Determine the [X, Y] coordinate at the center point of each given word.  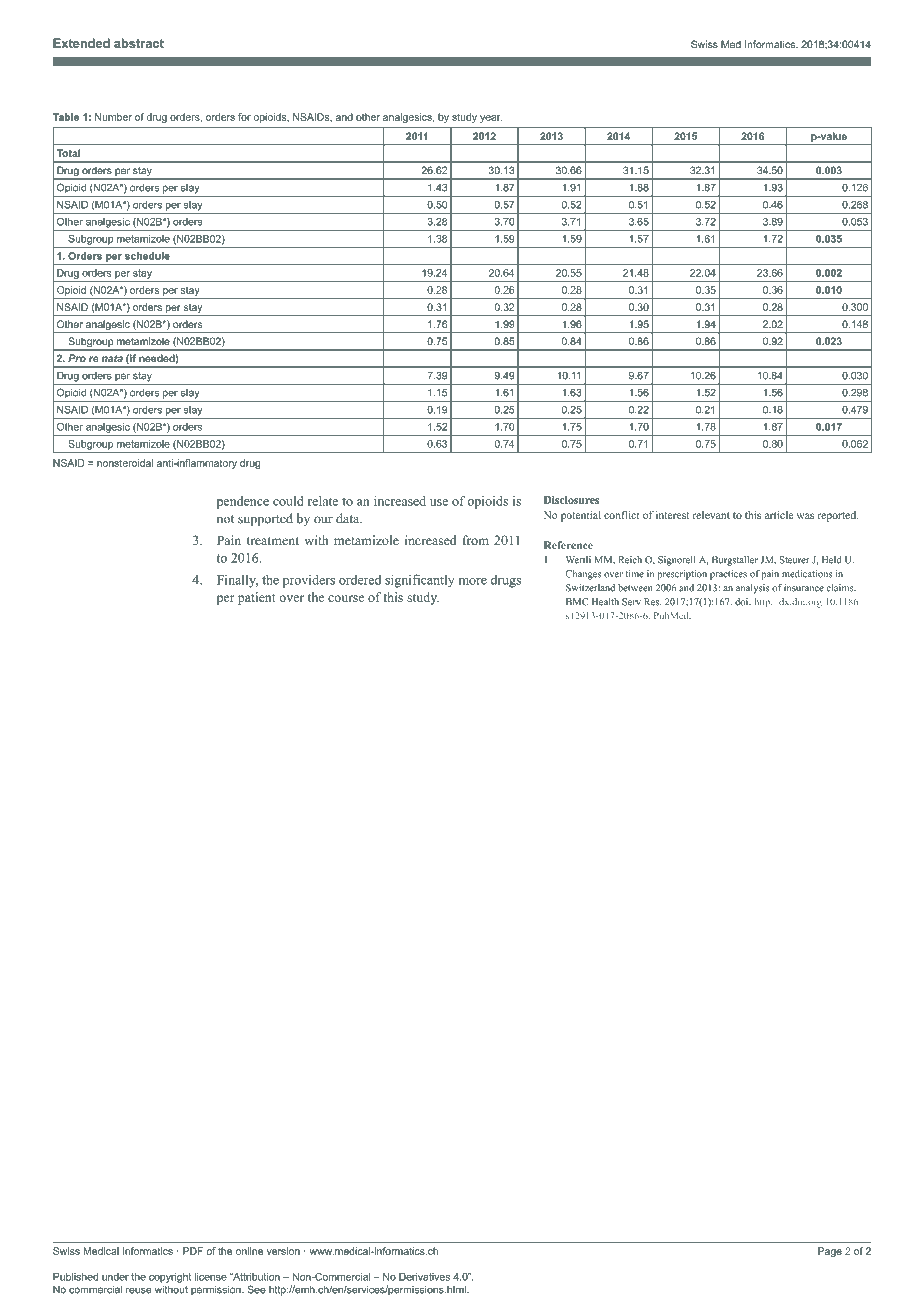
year [491, 119]
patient [257, 598]
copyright [170, 1278]
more [472, 581]
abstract [139, 43]
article [779, 515]
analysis [752, 589]
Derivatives [424, 1277]
